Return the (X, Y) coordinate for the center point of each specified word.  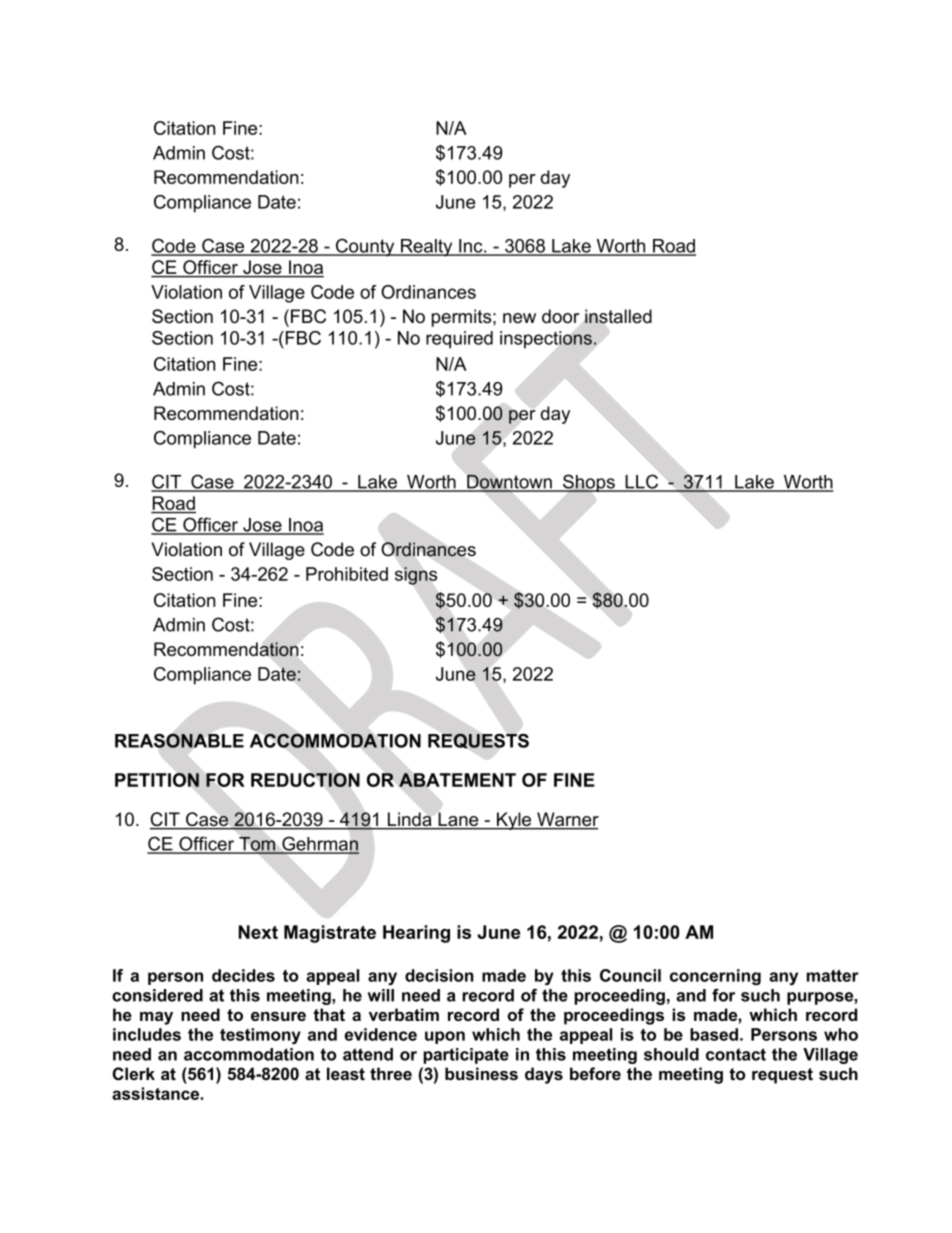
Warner (567, 820)
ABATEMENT (457, 780)
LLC (642, 482)
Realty (427, 248)
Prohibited (347, 574)
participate (466, 1056)
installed (618, 316)
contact (736, 1054)
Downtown (509, 482)
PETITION (157, 780)
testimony (260, 1036)
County (365, 247)
